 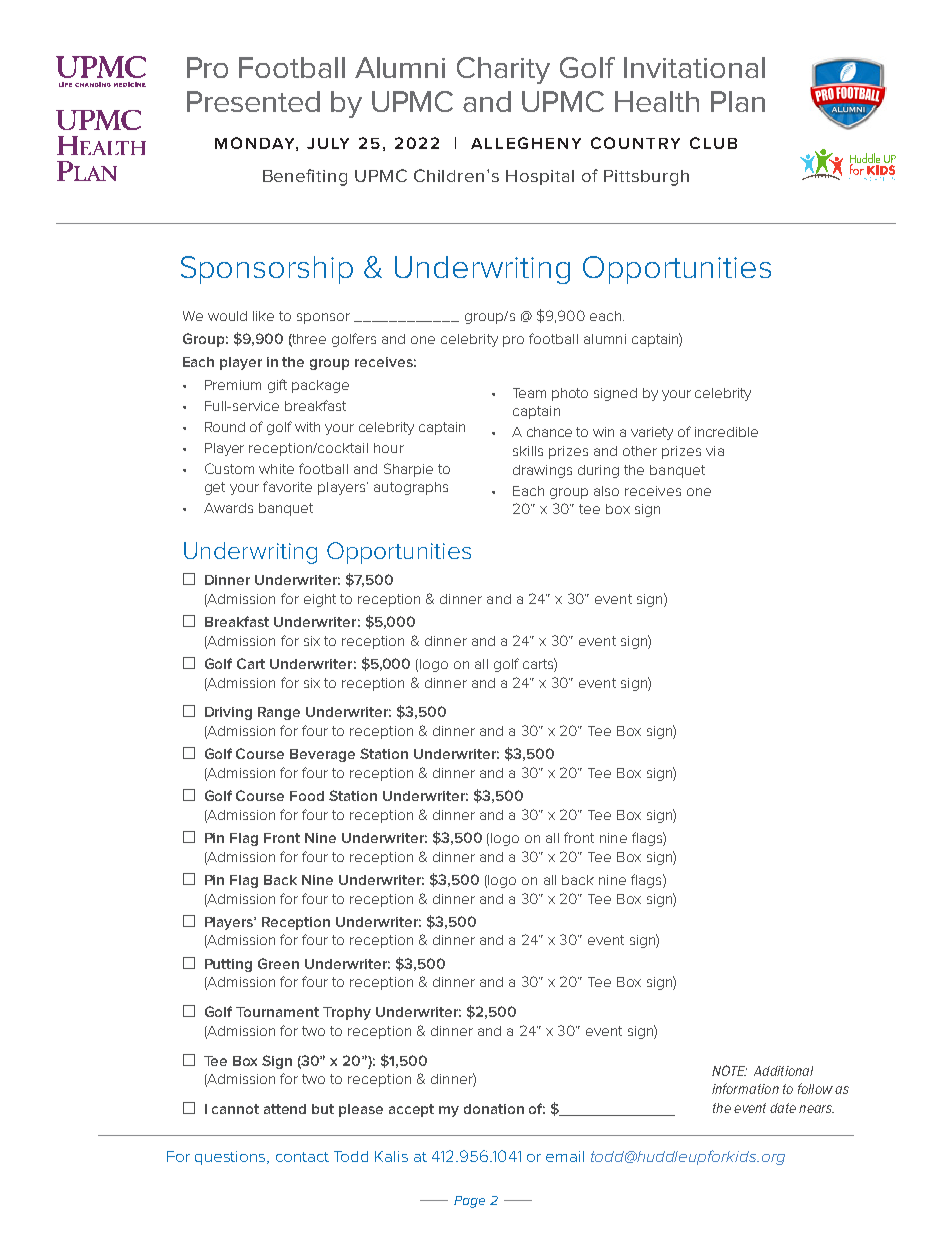 What do you see at coordinates (529, 393) in the image?
I see `Team` at bounding box center [529, 393].
